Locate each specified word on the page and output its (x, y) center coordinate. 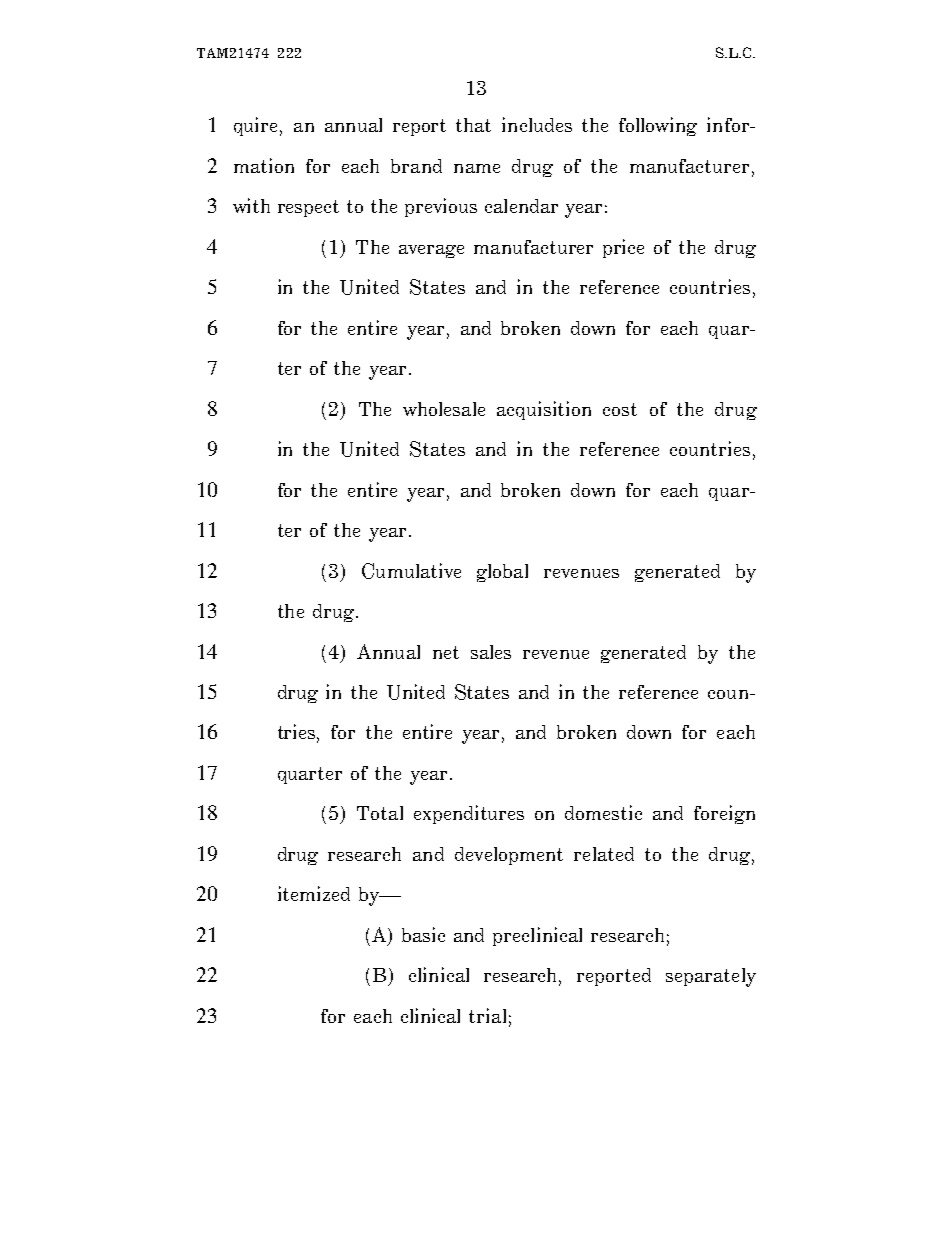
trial (487, 1015)
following (658, 126)
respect (308, 208)
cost (620, 409)
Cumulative (411, 571)
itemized (314, 893)
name (477, 168)
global (502, 573)
